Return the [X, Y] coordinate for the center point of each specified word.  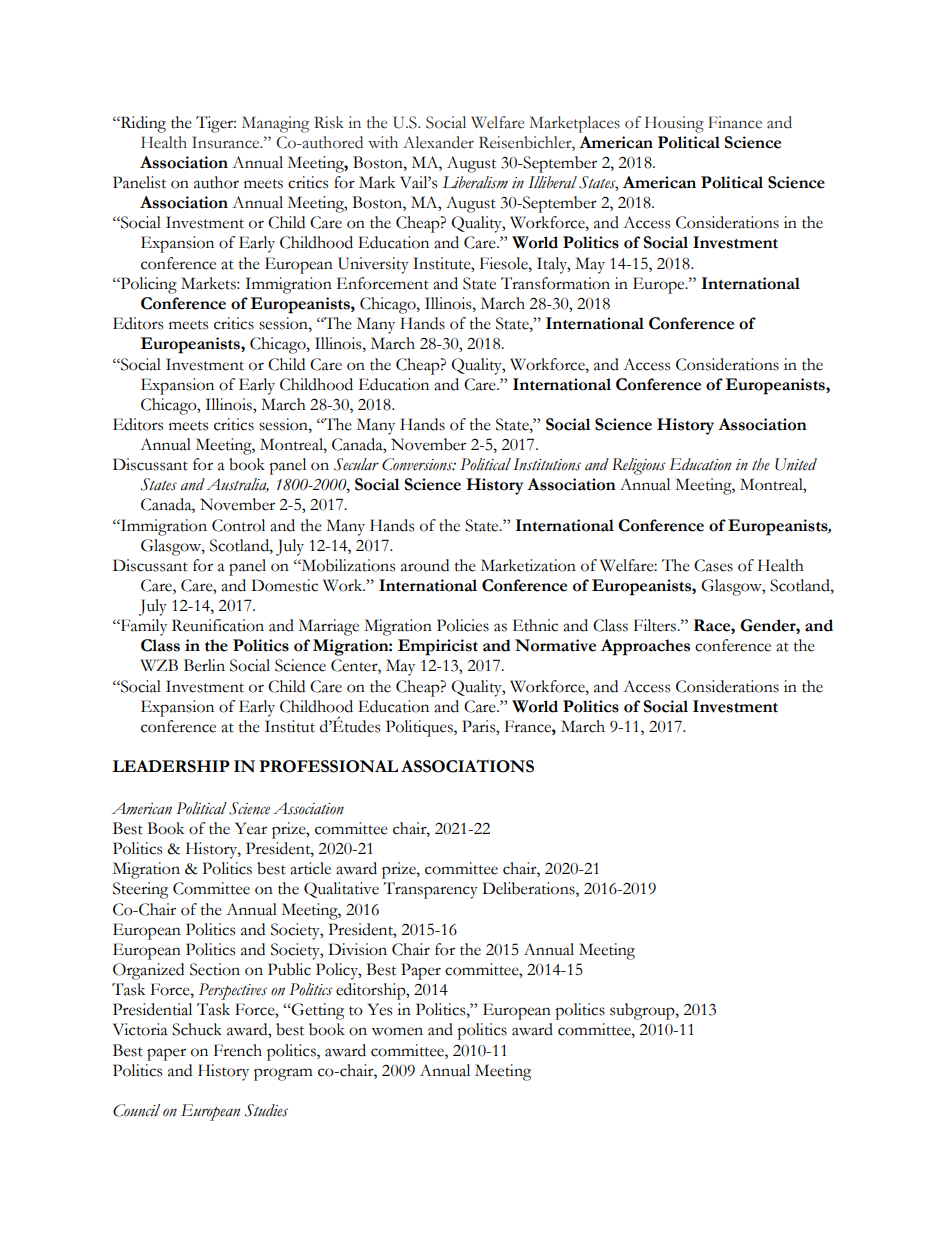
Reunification [218, 625]
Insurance [227, 142]
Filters [656, 625]
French [238, 1050]
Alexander [438, 142]
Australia [237, 485]
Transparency [430, 890]
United [796, 464]
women [397, 1031]
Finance [735, 122]
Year [251, 828]
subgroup [643, 1011]
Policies [463, 625]
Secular [356, 464]
